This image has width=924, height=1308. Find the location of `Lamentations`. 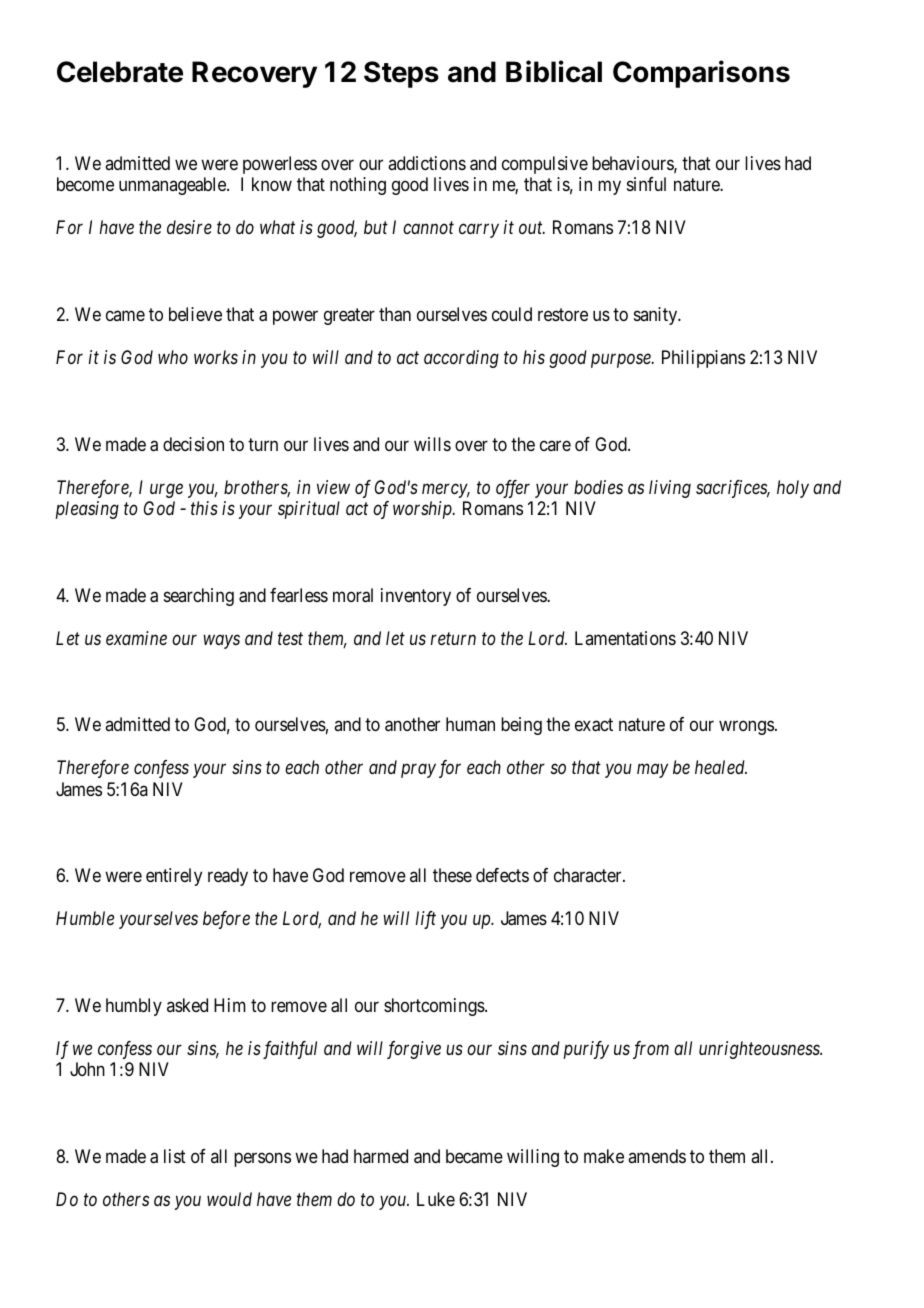

Lamentations is located at coordinates (625, 638).
